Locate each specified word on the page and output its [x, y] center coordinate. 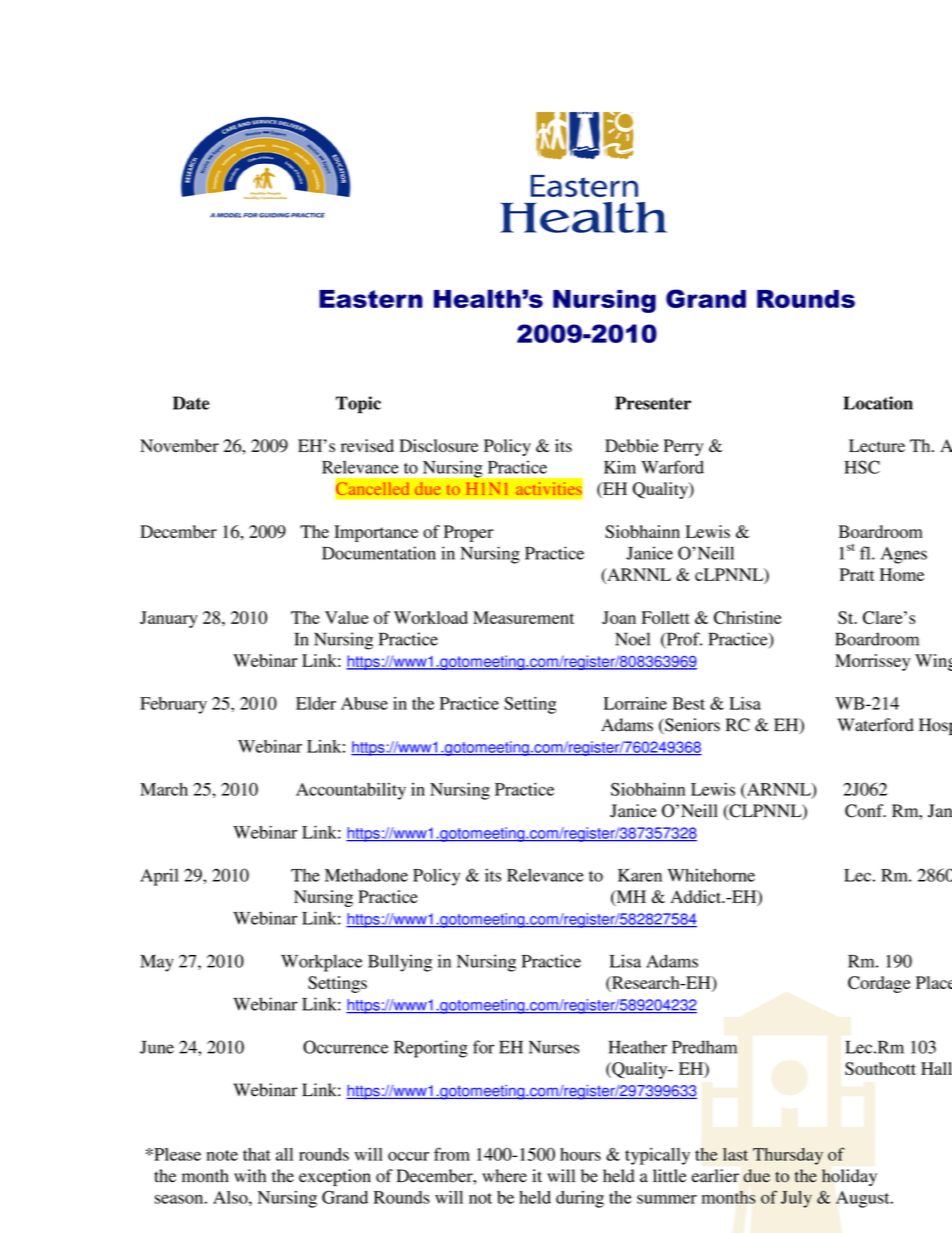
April [159, 877]
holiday [849, 1177]
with [250, 1176]
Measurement [523, 617]
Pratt [857, 574]
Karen [640, 875]
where [504, 1176]
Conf [865, 811]
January [169, 619]
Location [878, 403]
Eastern [371, 299]
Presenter [653, 403]
